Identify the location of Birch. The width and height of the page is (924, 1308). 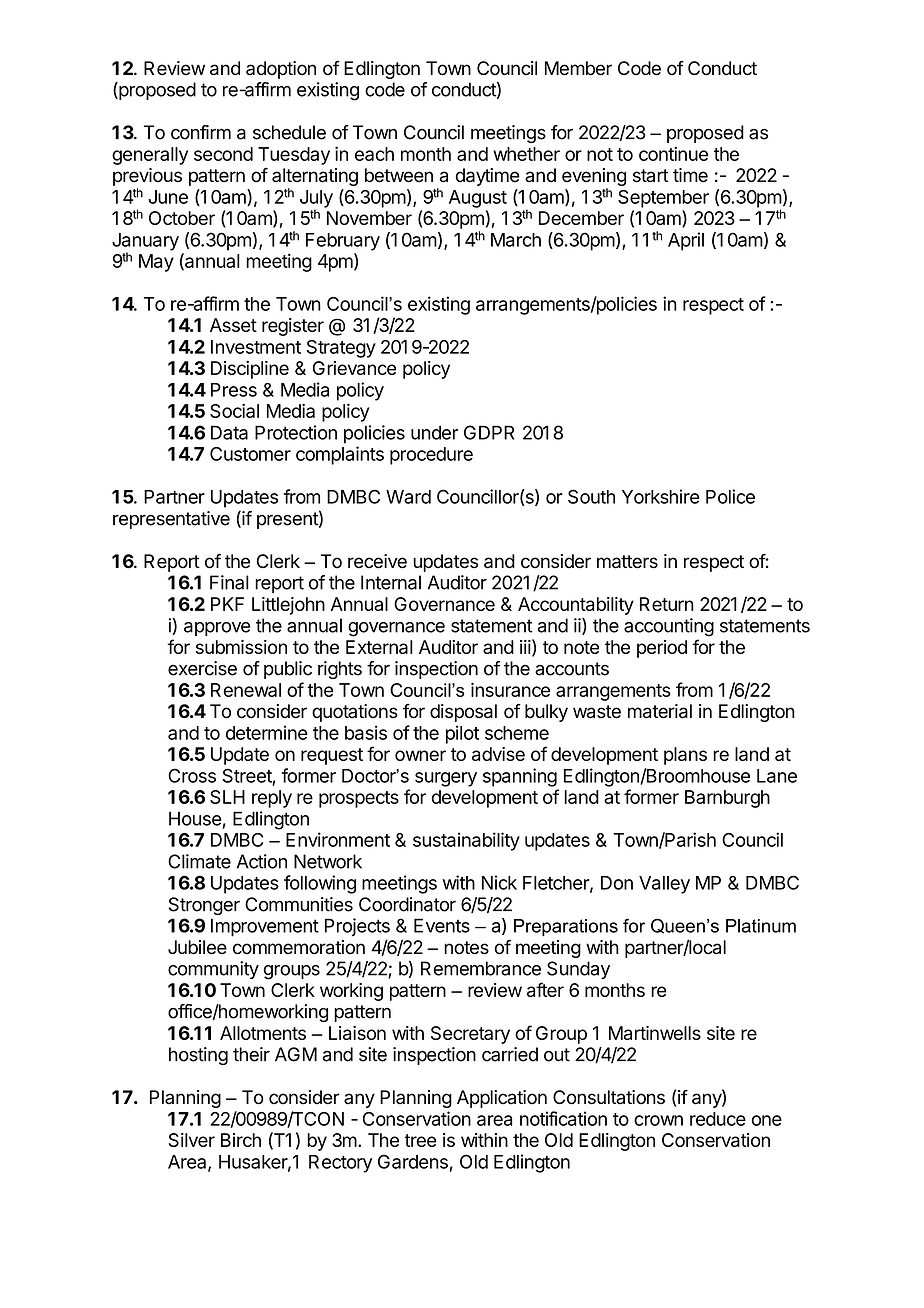
(241, 1140).
